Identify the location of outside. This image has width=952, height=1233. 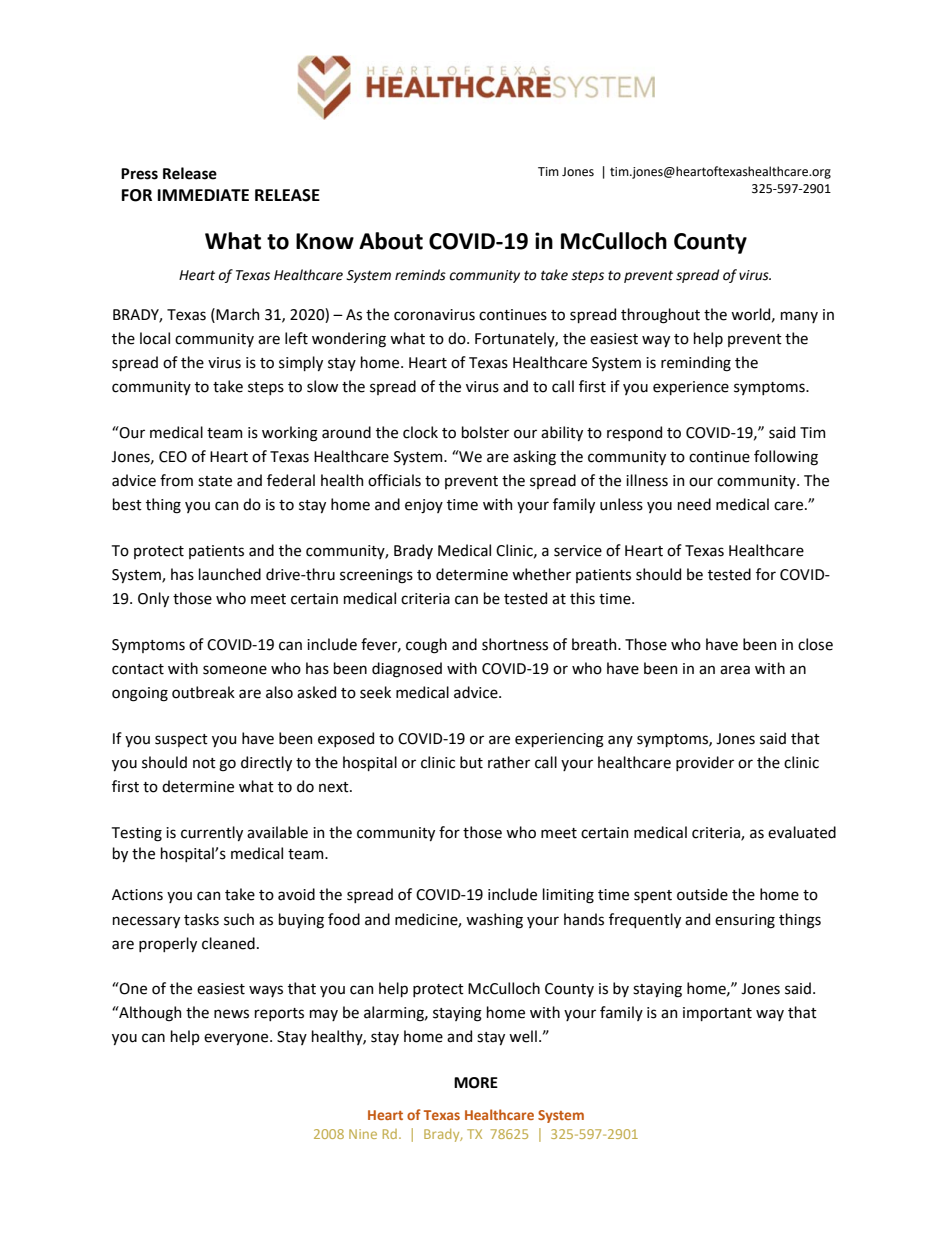
(702, 894).
